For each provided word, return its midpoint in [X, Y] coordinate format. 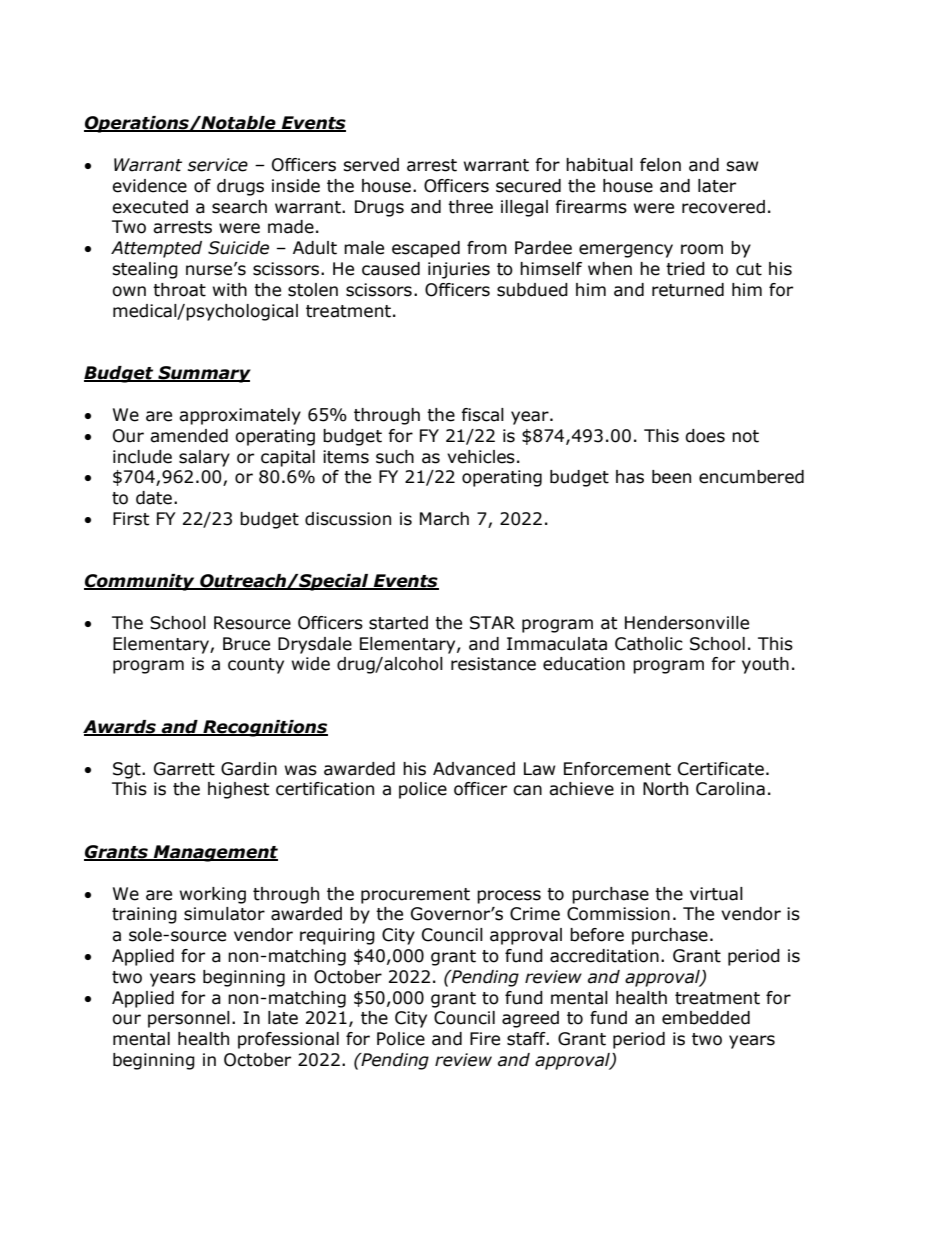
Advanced [474, 769]
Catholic [649, 644]
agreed [530, 1019]
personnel [189, 1019]
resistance [493, 664]
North [665, 789]
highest [238, 790]
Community [140, 582]
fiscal [482, 415]
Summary [203, 374]
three [470, 207]
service [218, 165]
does [705, 436]
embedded [706, 1018]
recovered [723, 207]
